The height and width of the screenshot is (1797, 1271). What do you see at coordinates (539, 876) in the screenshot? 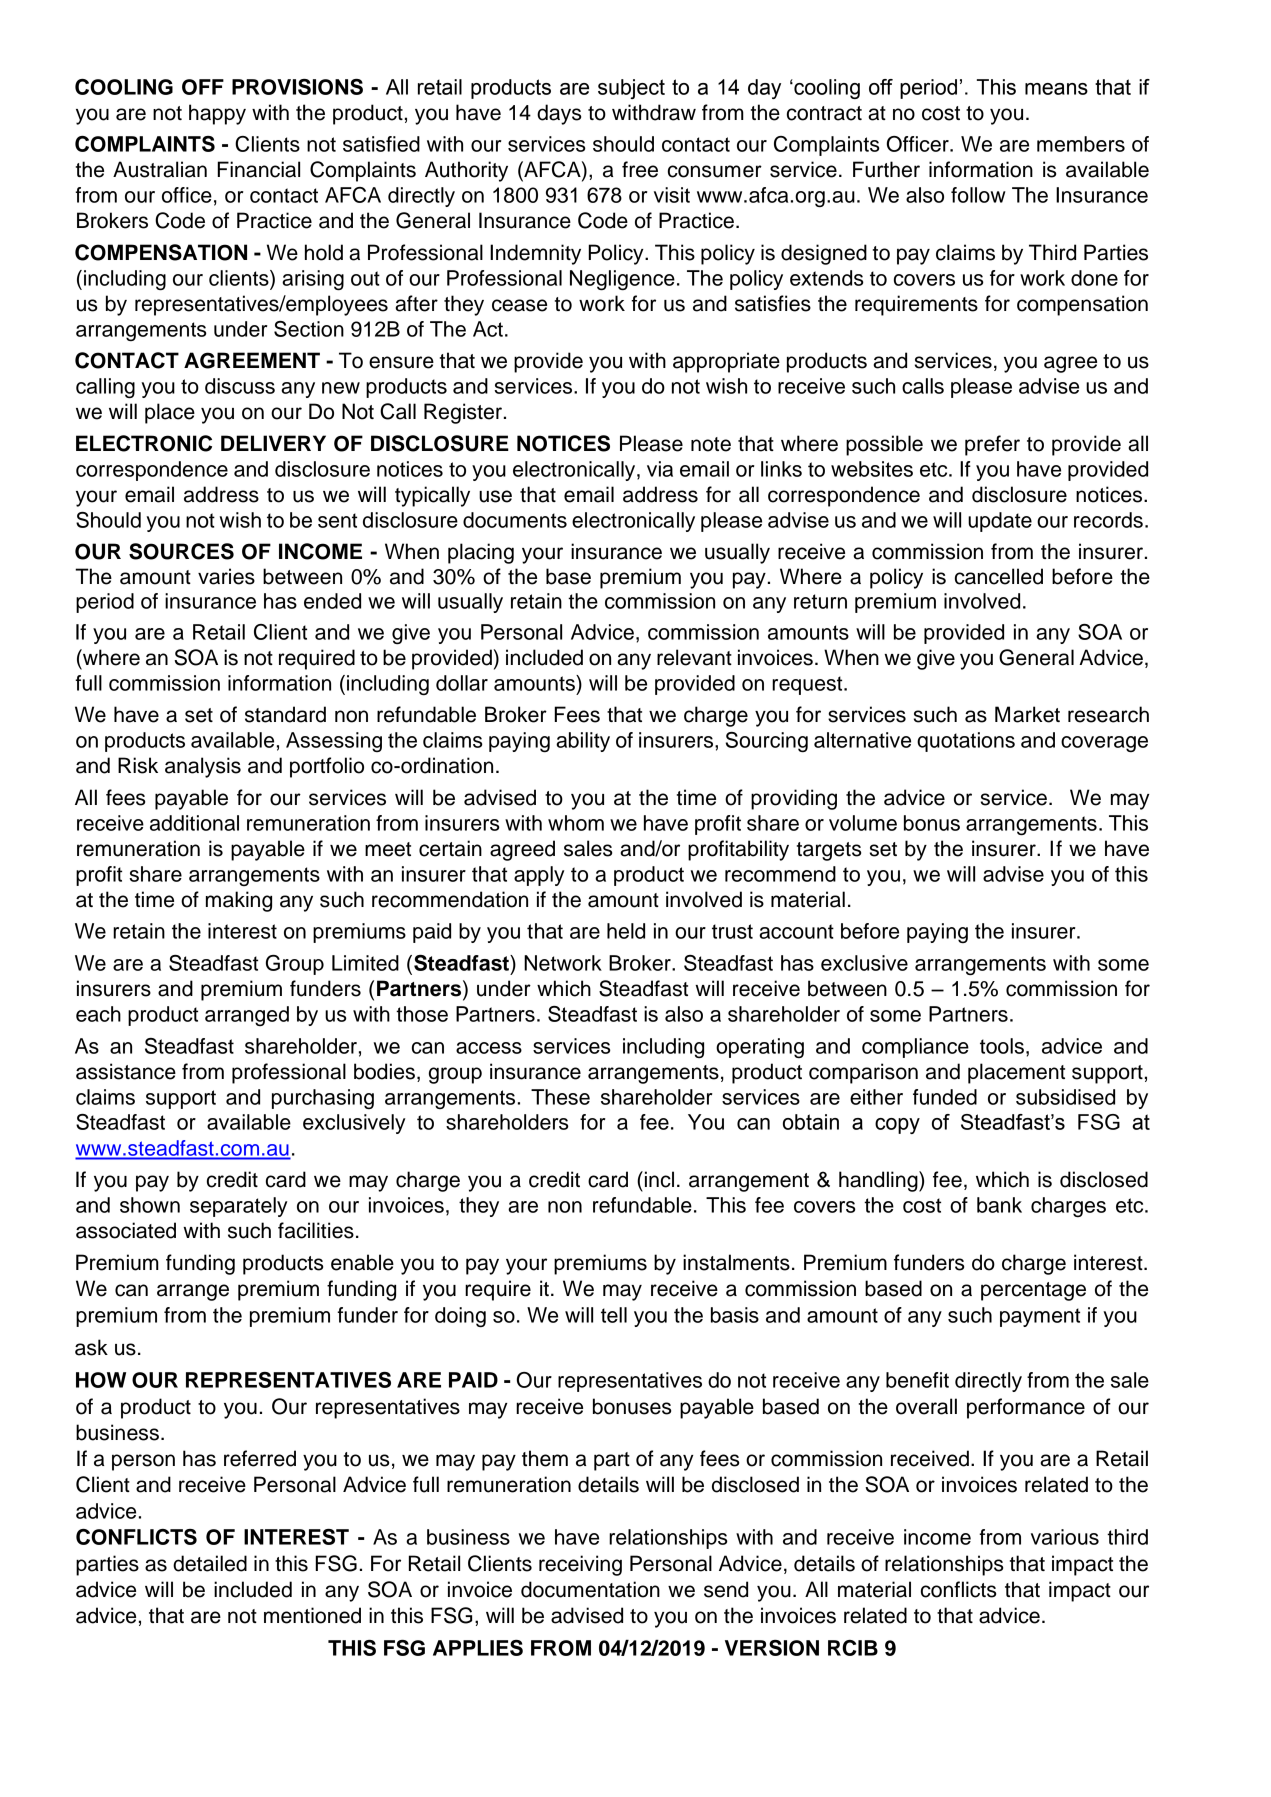
I see `apply` at bounding box center [539, 876].
